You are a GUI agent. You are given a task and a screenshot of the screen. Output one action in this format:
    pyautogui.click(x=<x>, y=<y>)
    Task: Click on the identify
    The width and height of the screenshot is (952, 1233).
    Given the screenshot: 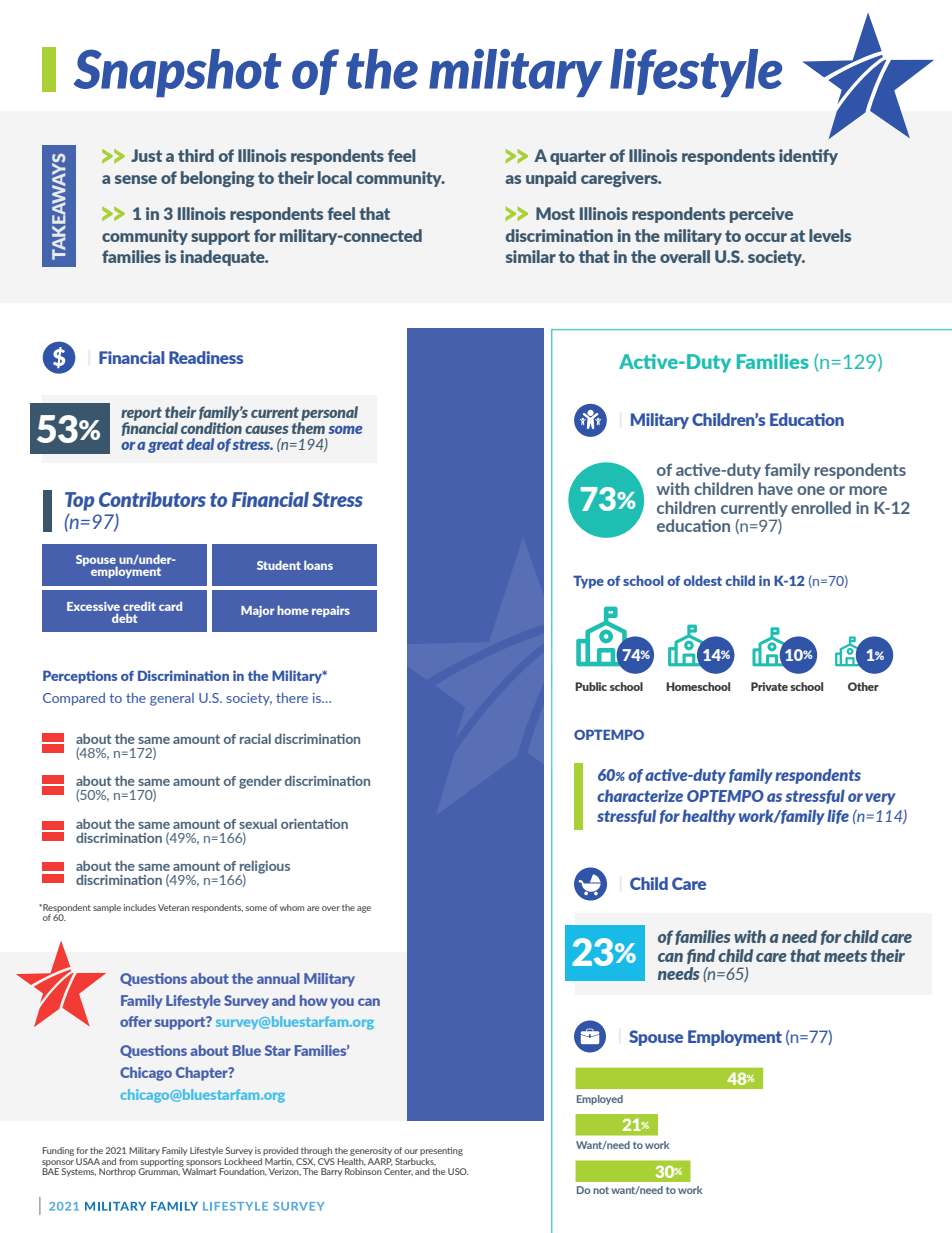 What is the action you would take?
    pyautogui.click(x=808, y=157)
